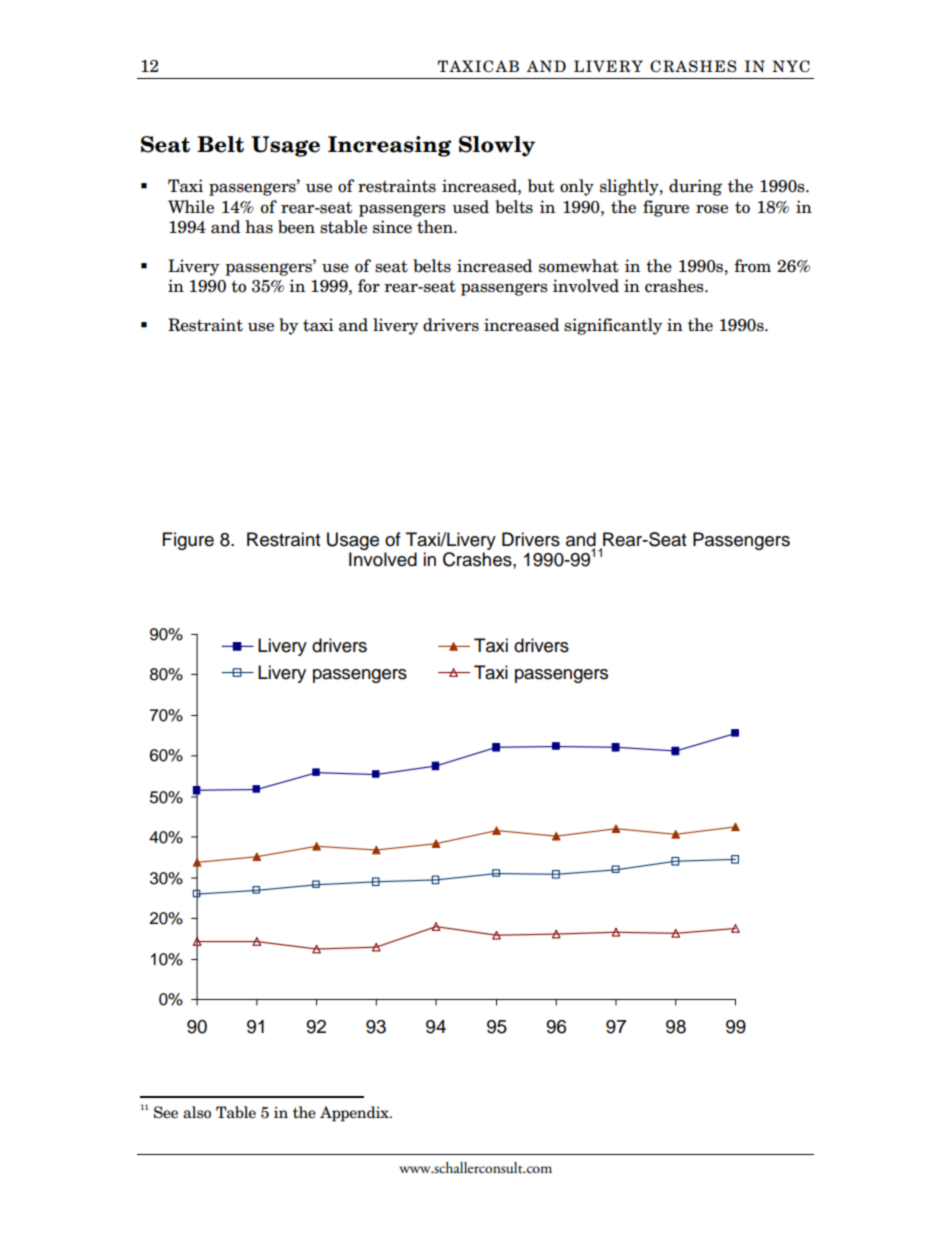 The height and width of the document is (1233, 952). I want to click on Appendix, so click(355, 1114).
